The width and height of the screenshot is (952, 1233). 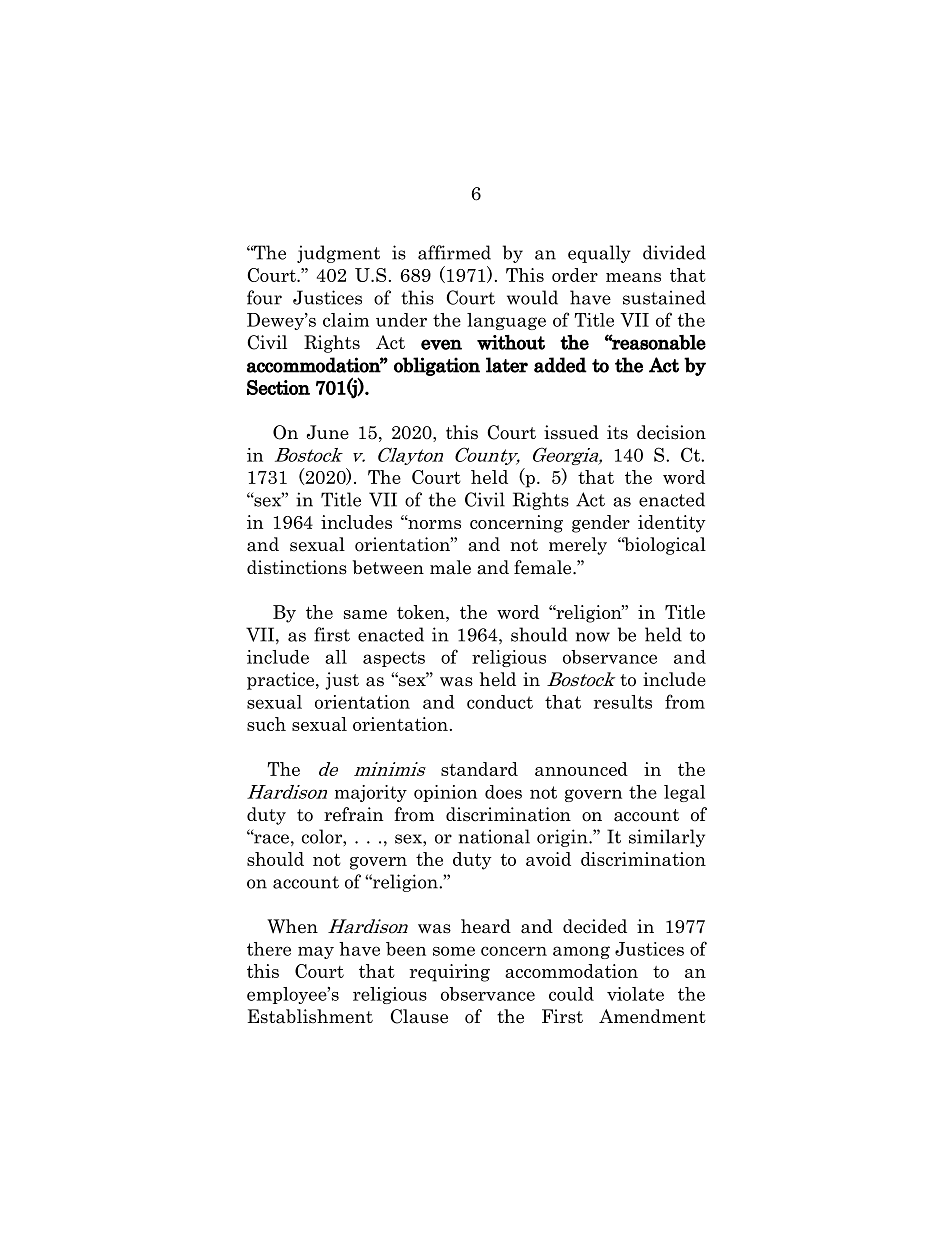 What do you see at coordinates (635, 994) in the screenshot?
I see `violate` at bounding box center [635, 994].
